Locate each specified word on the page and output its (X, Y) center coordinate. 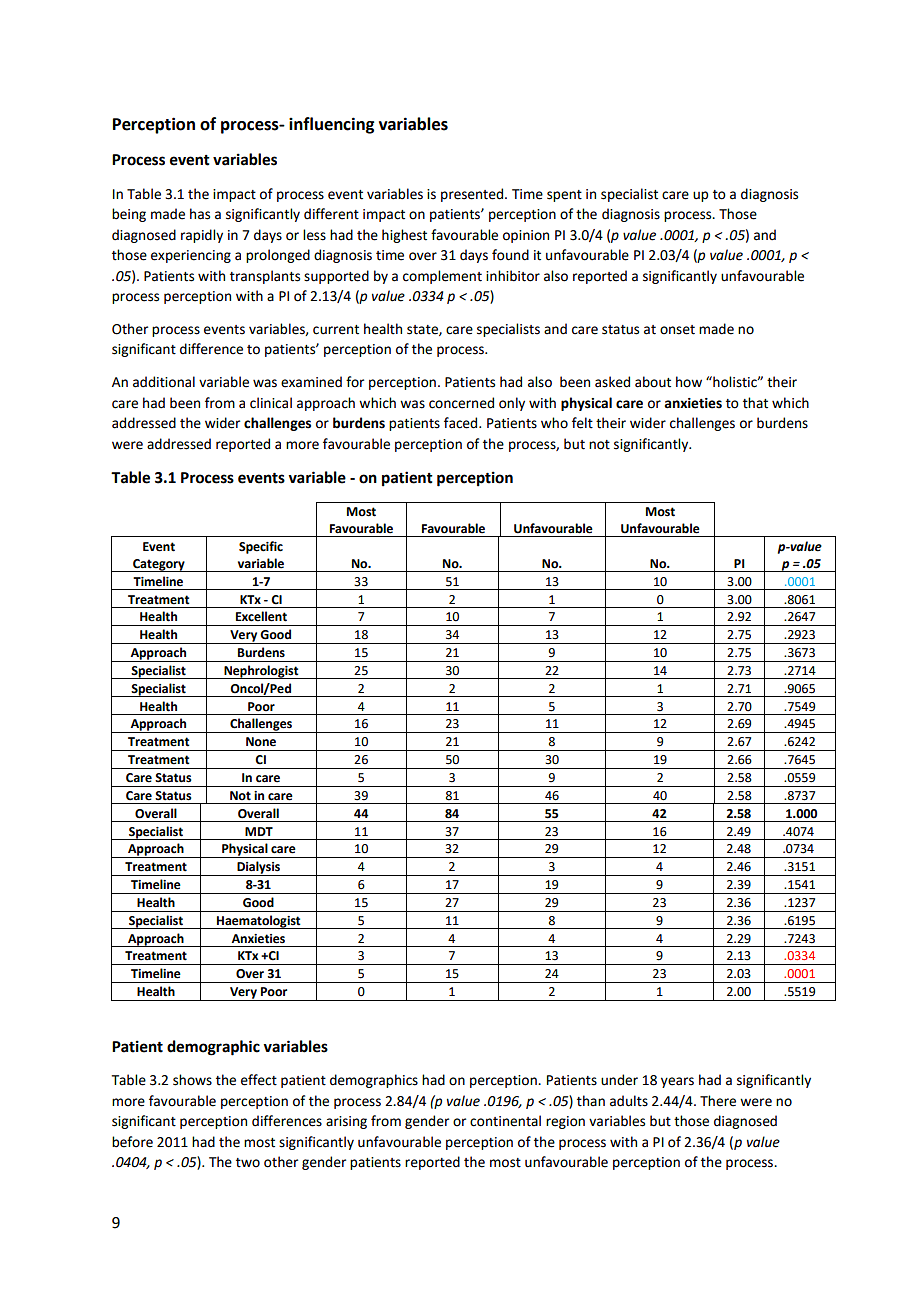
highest (404, 236)
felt (582, 423)
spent (564, 196)
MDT (259, 831)
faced (462, 423)
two (248, 1163)
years (677, 1082)
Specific (261, 547)
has (200, 214)
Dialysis (258, 868)
